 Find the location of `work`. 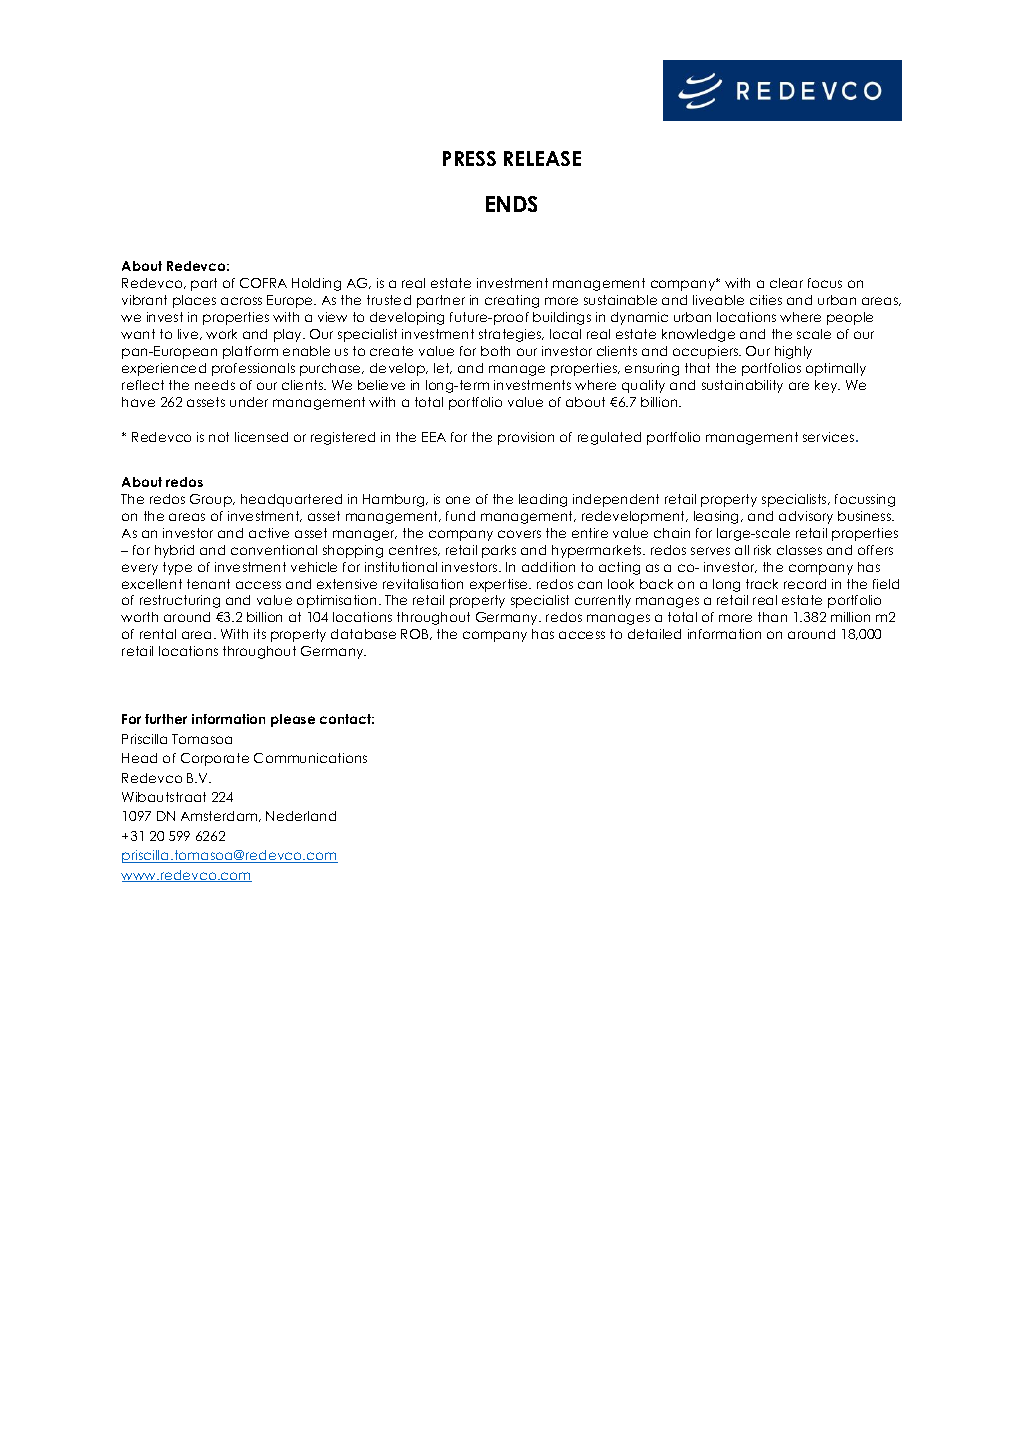

work is located at coordinates (221, 334).
